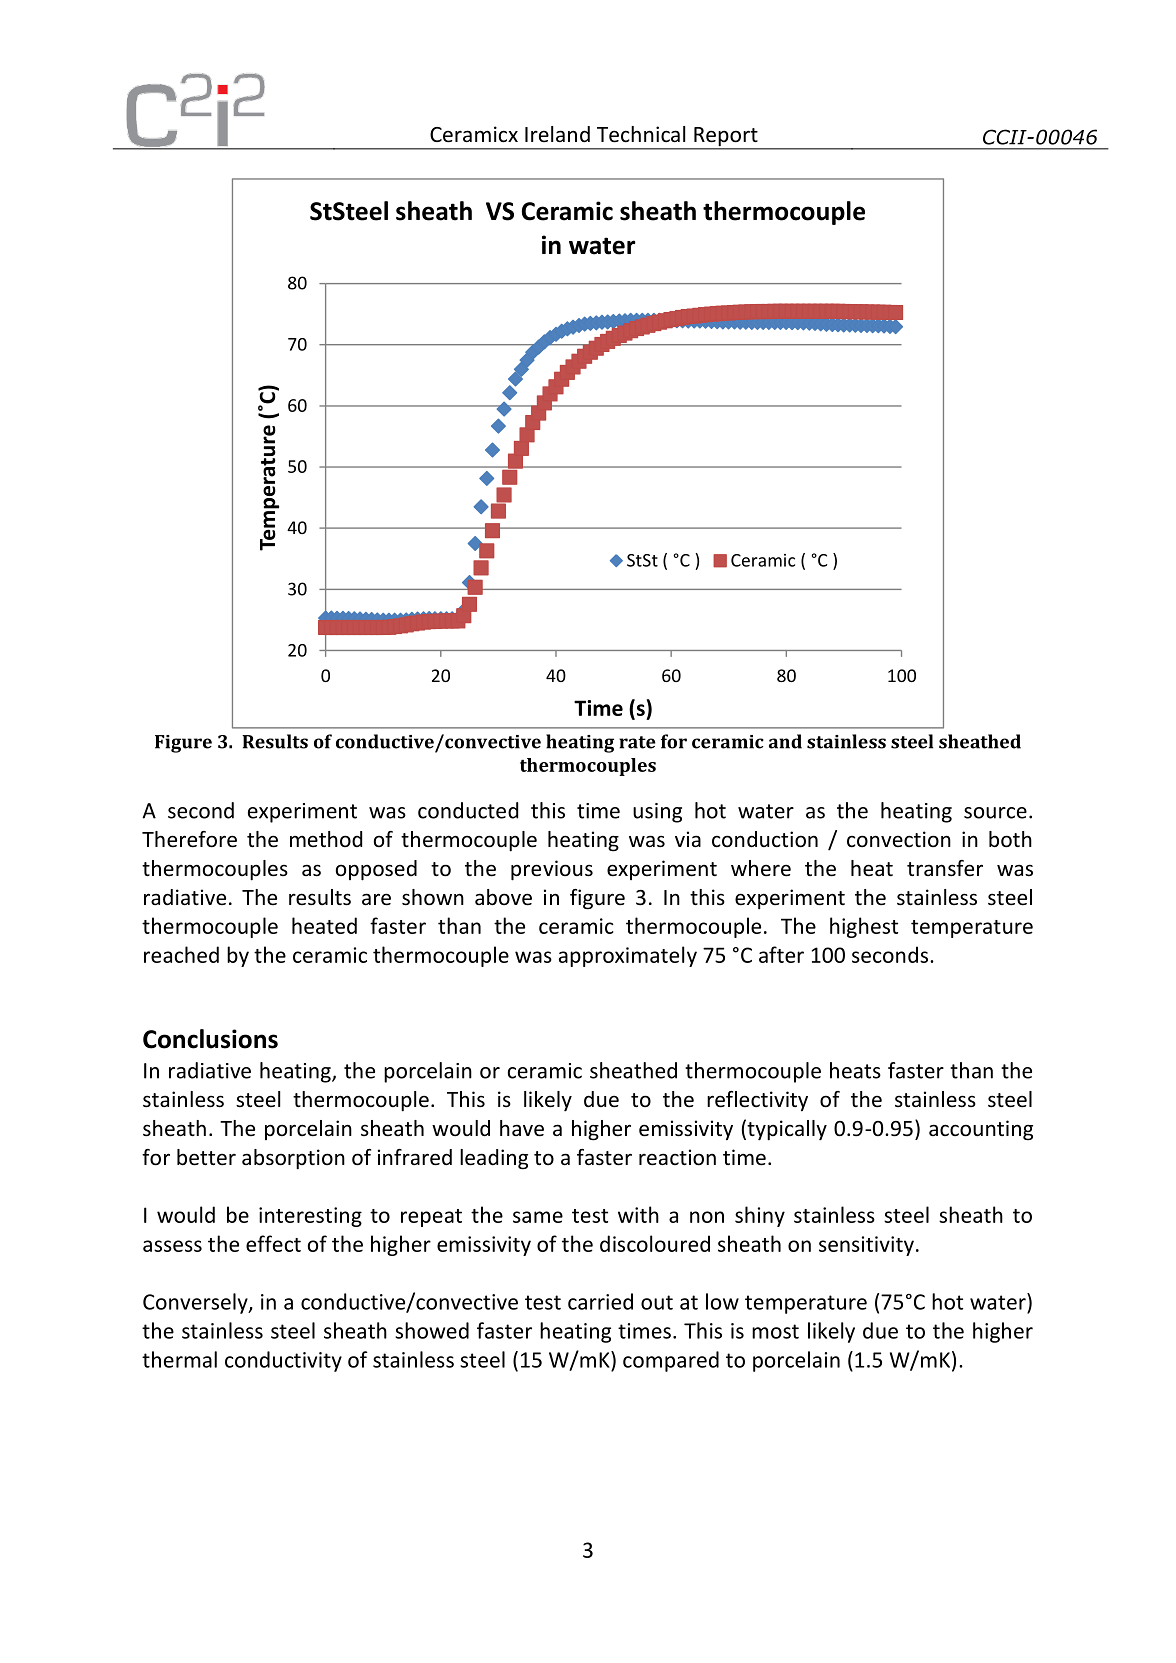 The height and width of the screenshot is (1663, 1176). What do you see at coordinates (293, 1159) in the screenshot?
I see `absorption` at bounding box center [293, 1159].
